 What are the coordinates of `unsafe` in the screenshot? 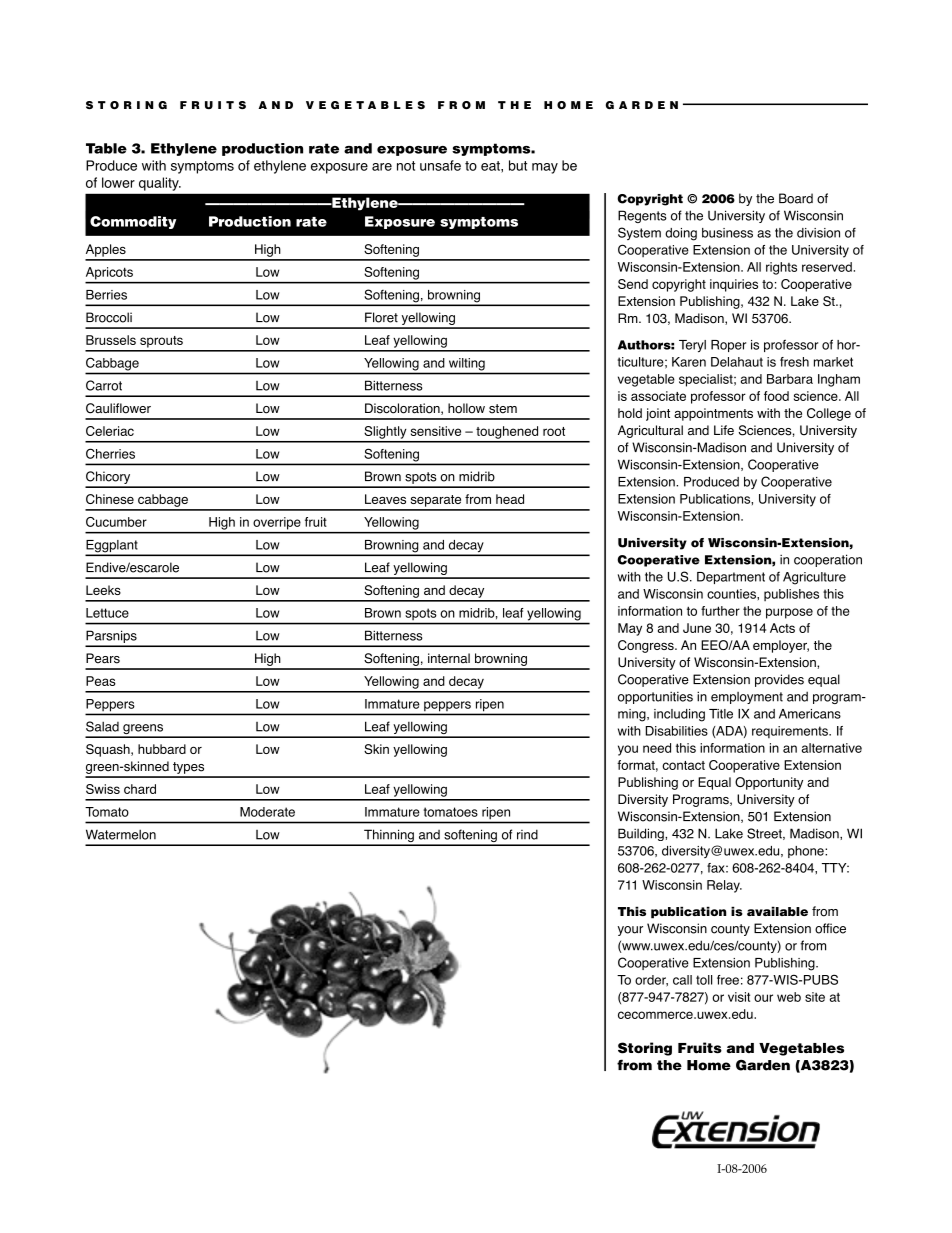 It's located at (440, 165).
